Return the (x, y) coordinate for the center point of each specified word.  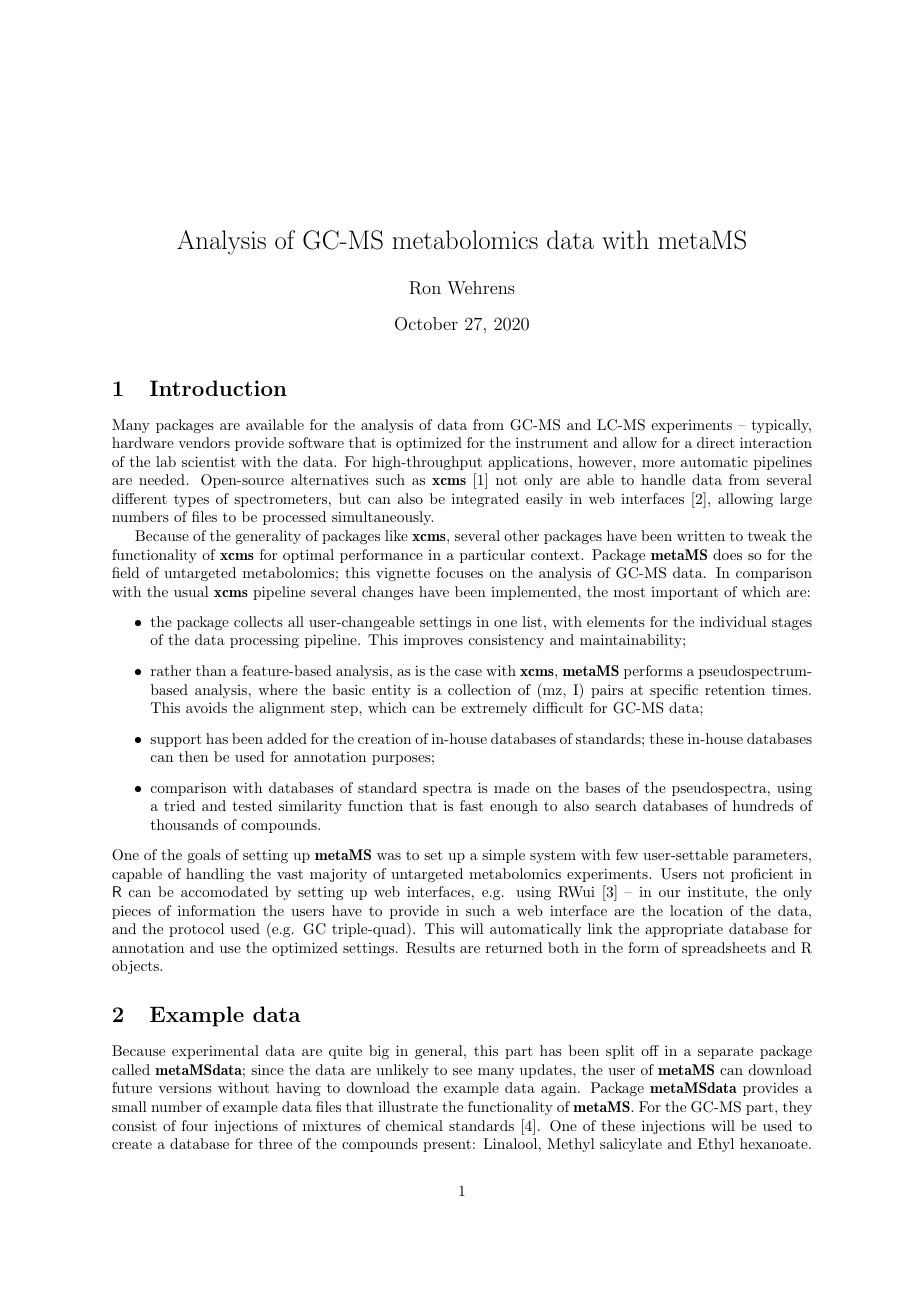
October (426, 324)
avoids (206, 707)
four (195, 1125)
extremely (494, 709)
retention (735, 689)
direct (716, 442)
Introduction (218, 388)
